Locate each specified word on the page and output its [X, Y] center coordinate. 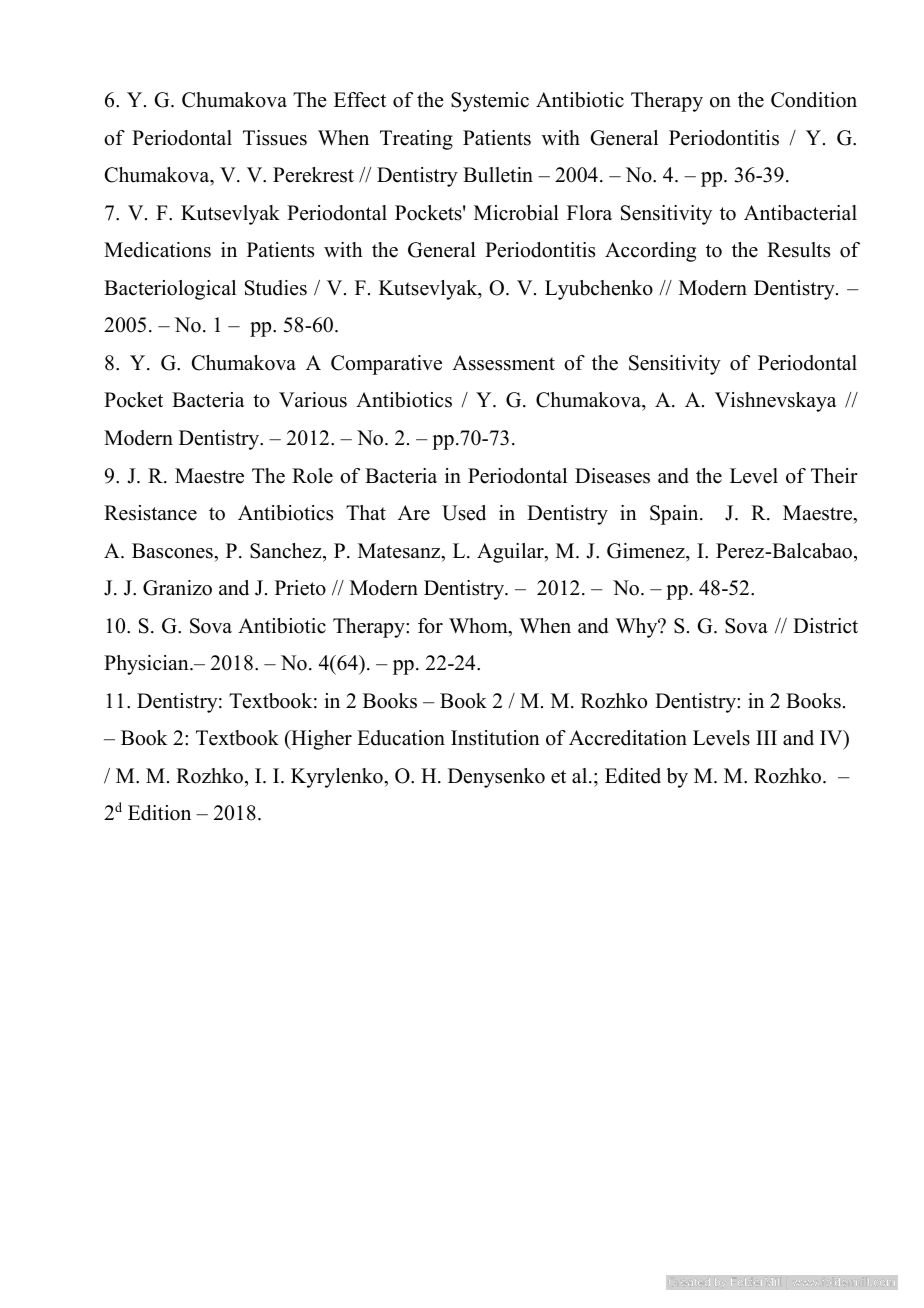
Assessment [503, 363]
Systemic [490, 102]
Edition [159, 813]
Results [798, 250]
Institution [495, 738]
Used [464, 513]
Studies [276, 288]
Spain [675, 515]
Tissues [275, 138]
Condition [814, 100]
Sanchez [287, 551]
